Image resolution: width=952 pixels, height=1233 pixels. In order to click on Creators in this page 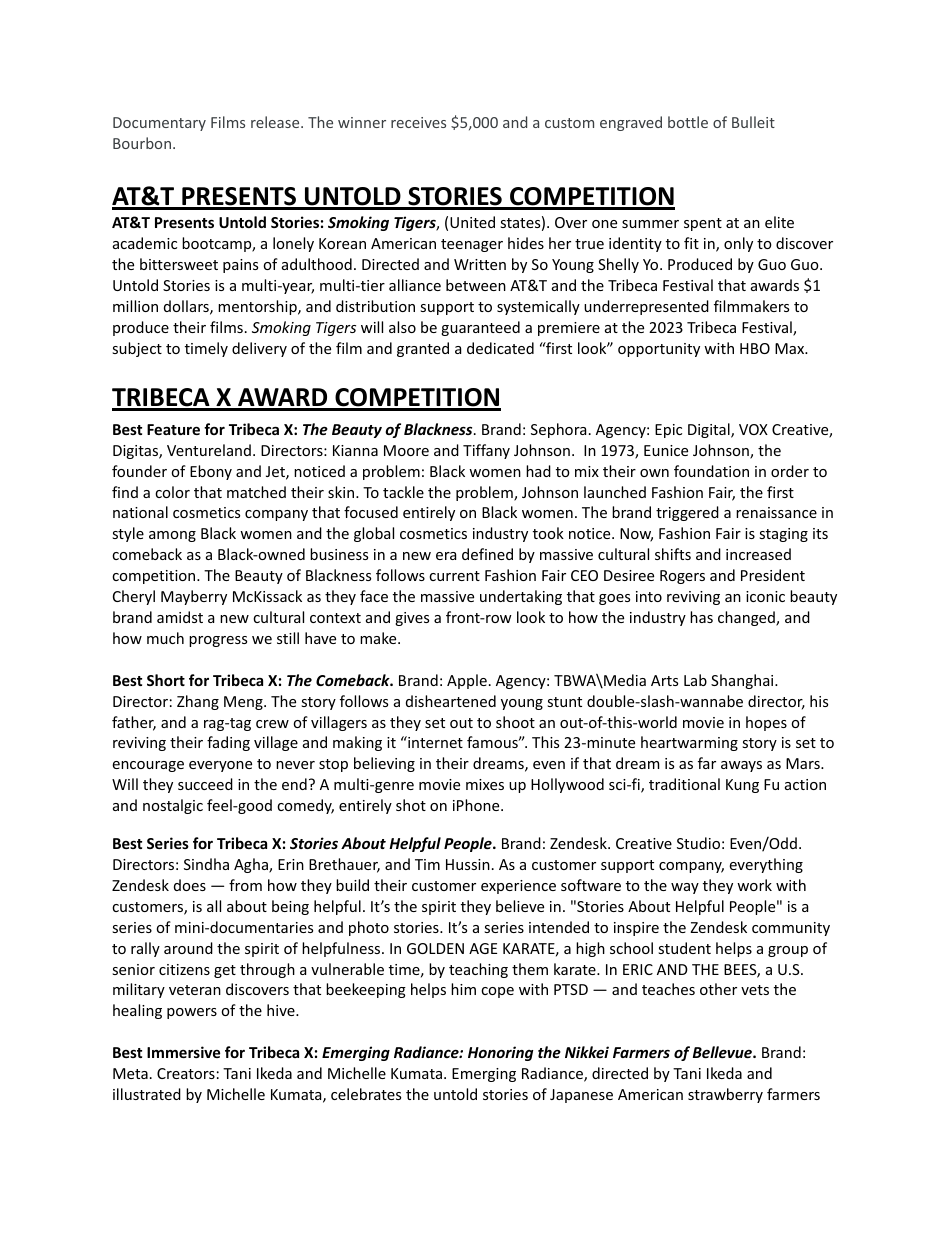, I will do `click(186, 1073)`.
